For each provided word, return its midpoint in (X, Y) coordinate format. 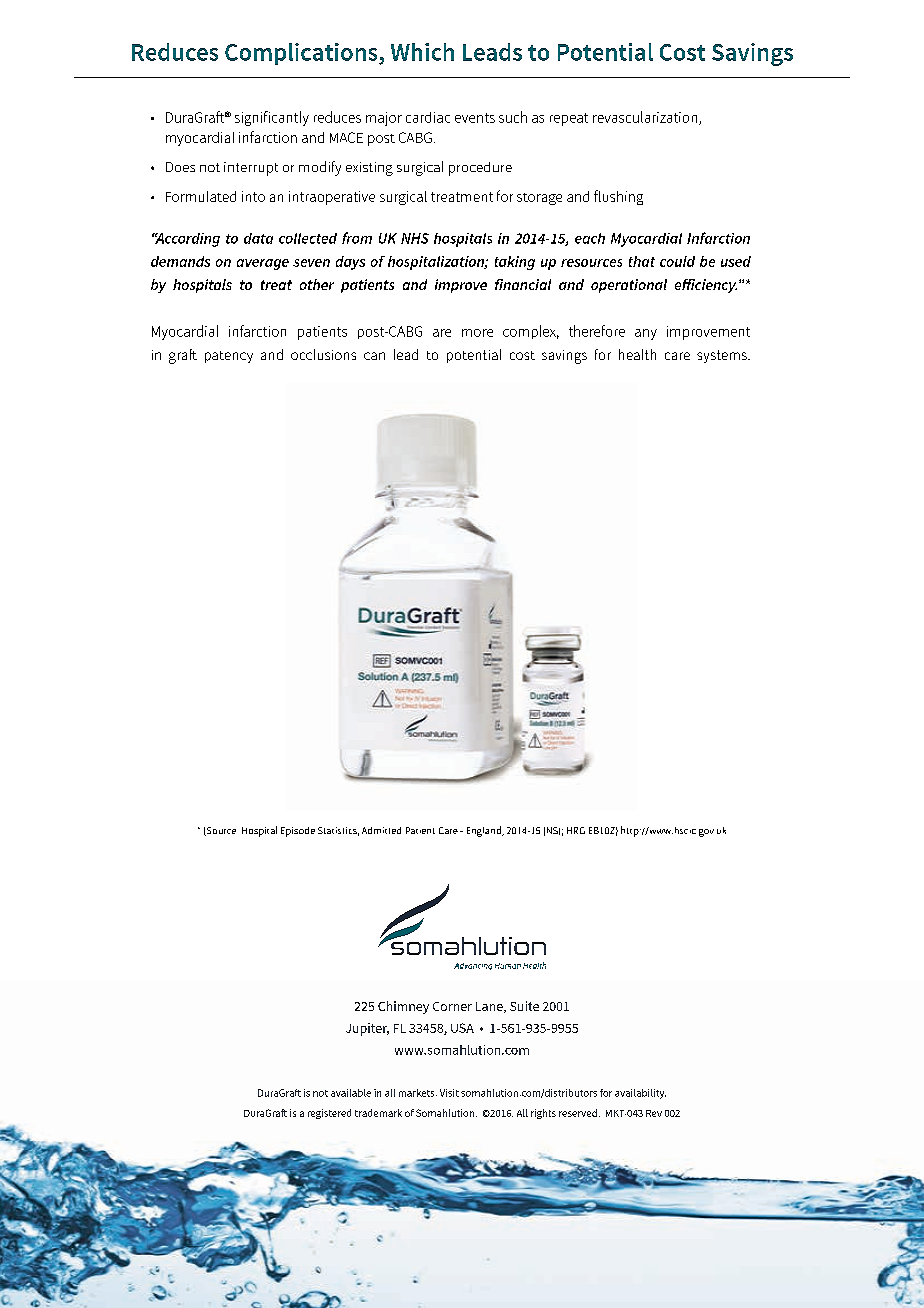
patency (229, 357)
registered (329, 1114)
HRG (576, 830)
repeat (569, 119)
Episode (298, 832)
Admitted (381, 830)
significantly (272, 118)
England (485, 831)
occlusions (323, 354)
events (475, 118)
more (477, 333)
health (637, 354)
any (646, 334)
